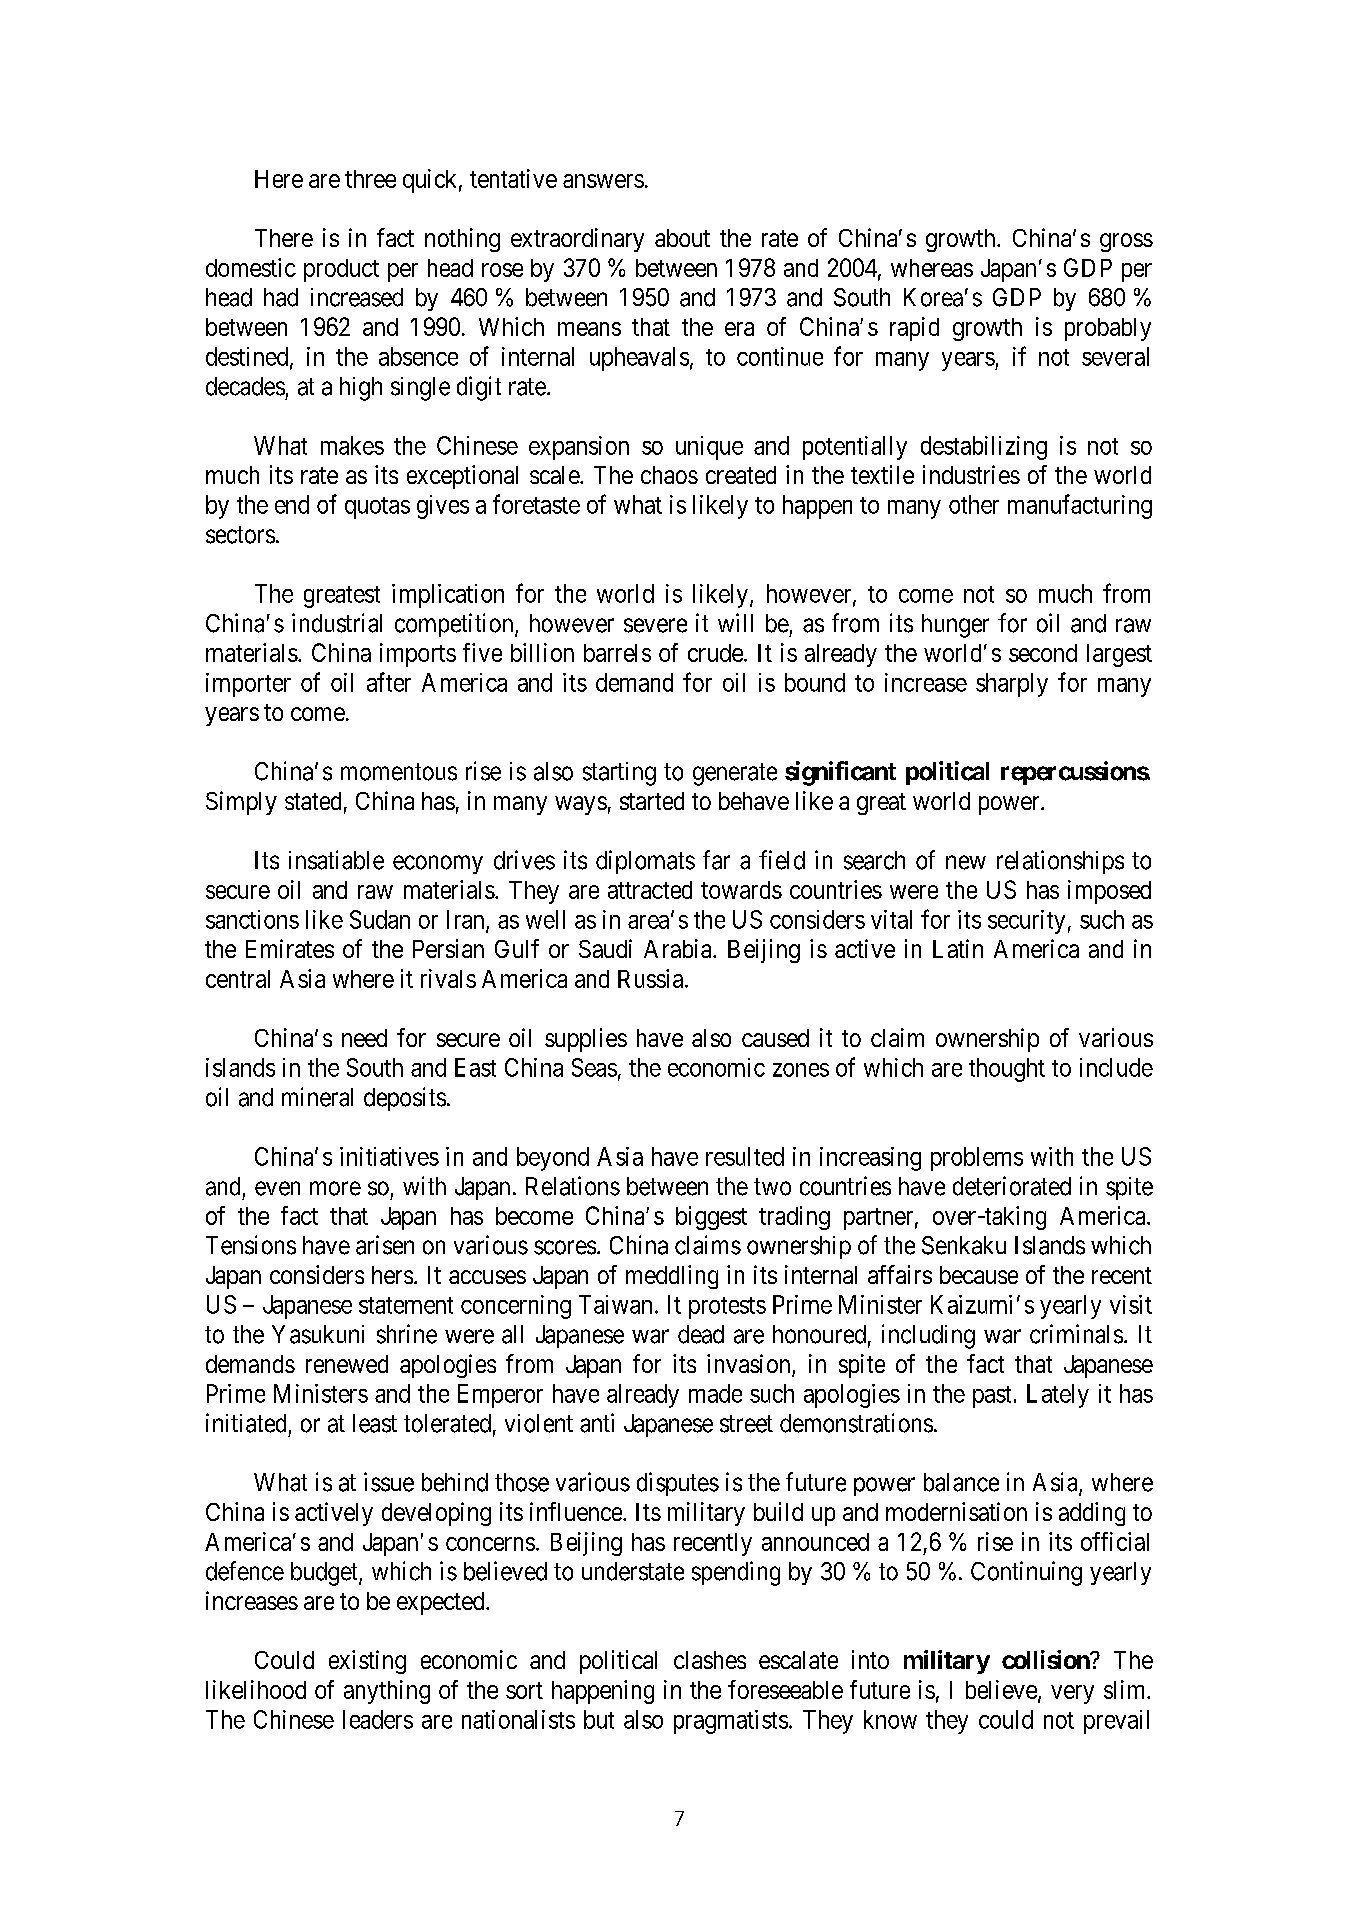 The image size is (1356, 1919). What do you see at coordinates (1126, 242) in the screenshot?
I see `gross` at bounding box center [1126, 242].
